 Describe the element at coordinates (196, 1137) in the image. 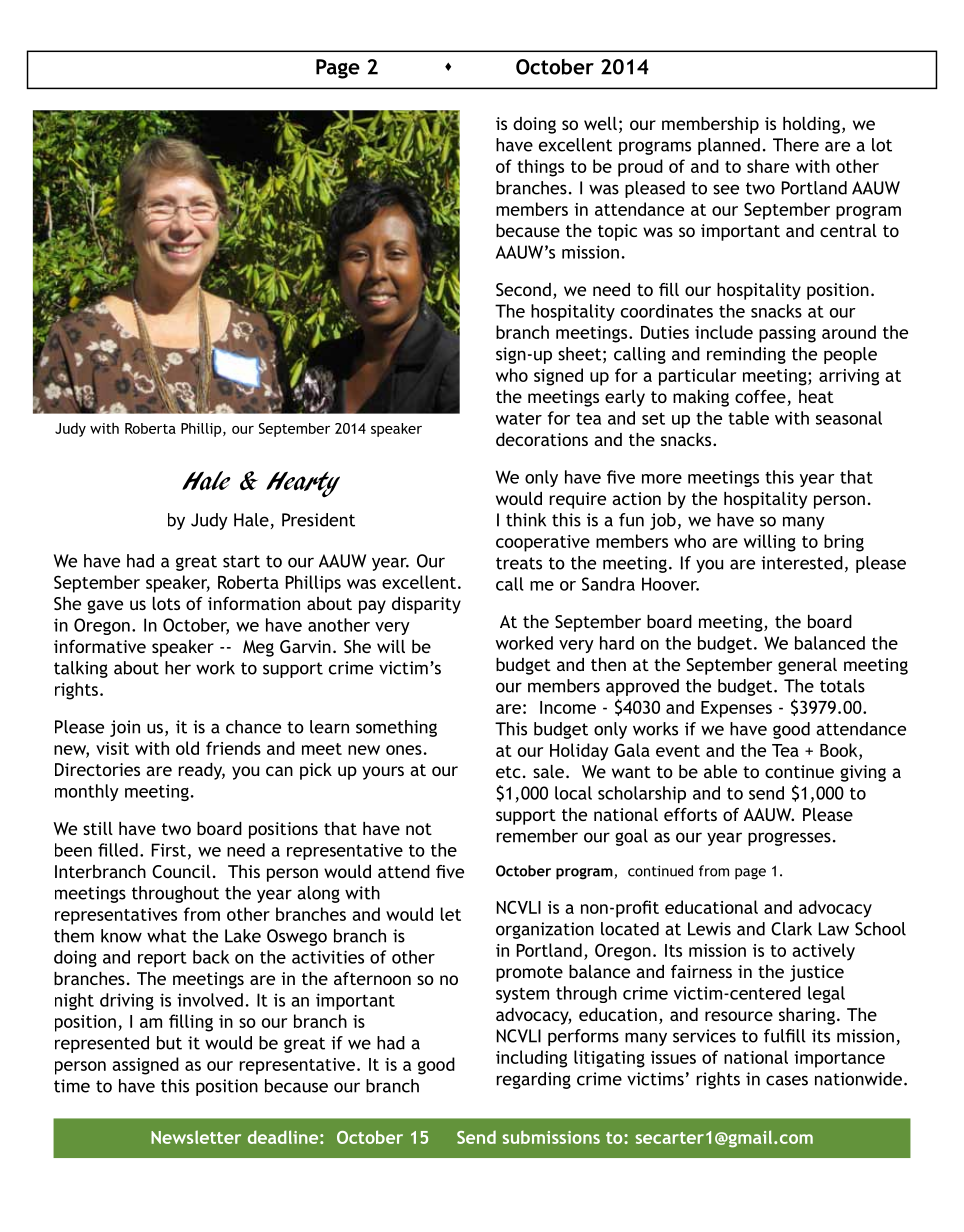

I see `Newsletter` at that location.
